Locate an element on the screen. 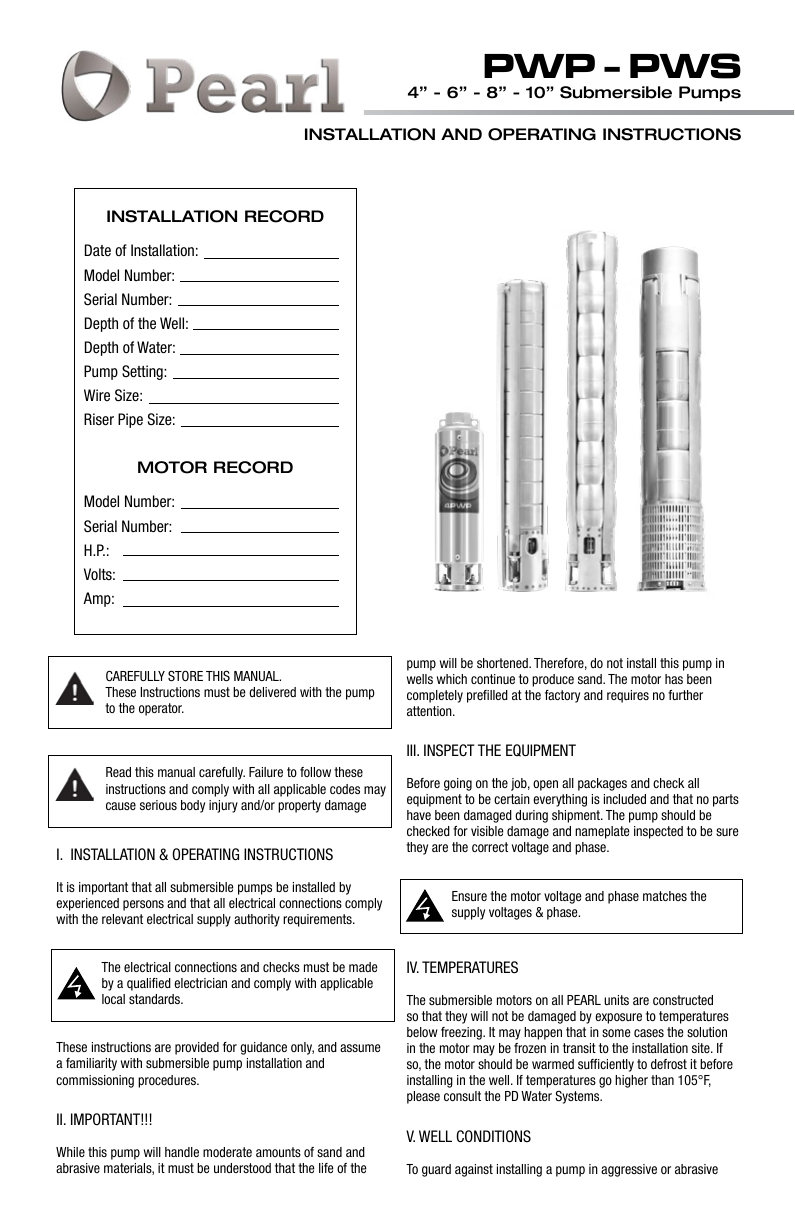 The image size is (795, 1229). PWP is located at coordinates (539, 66).
